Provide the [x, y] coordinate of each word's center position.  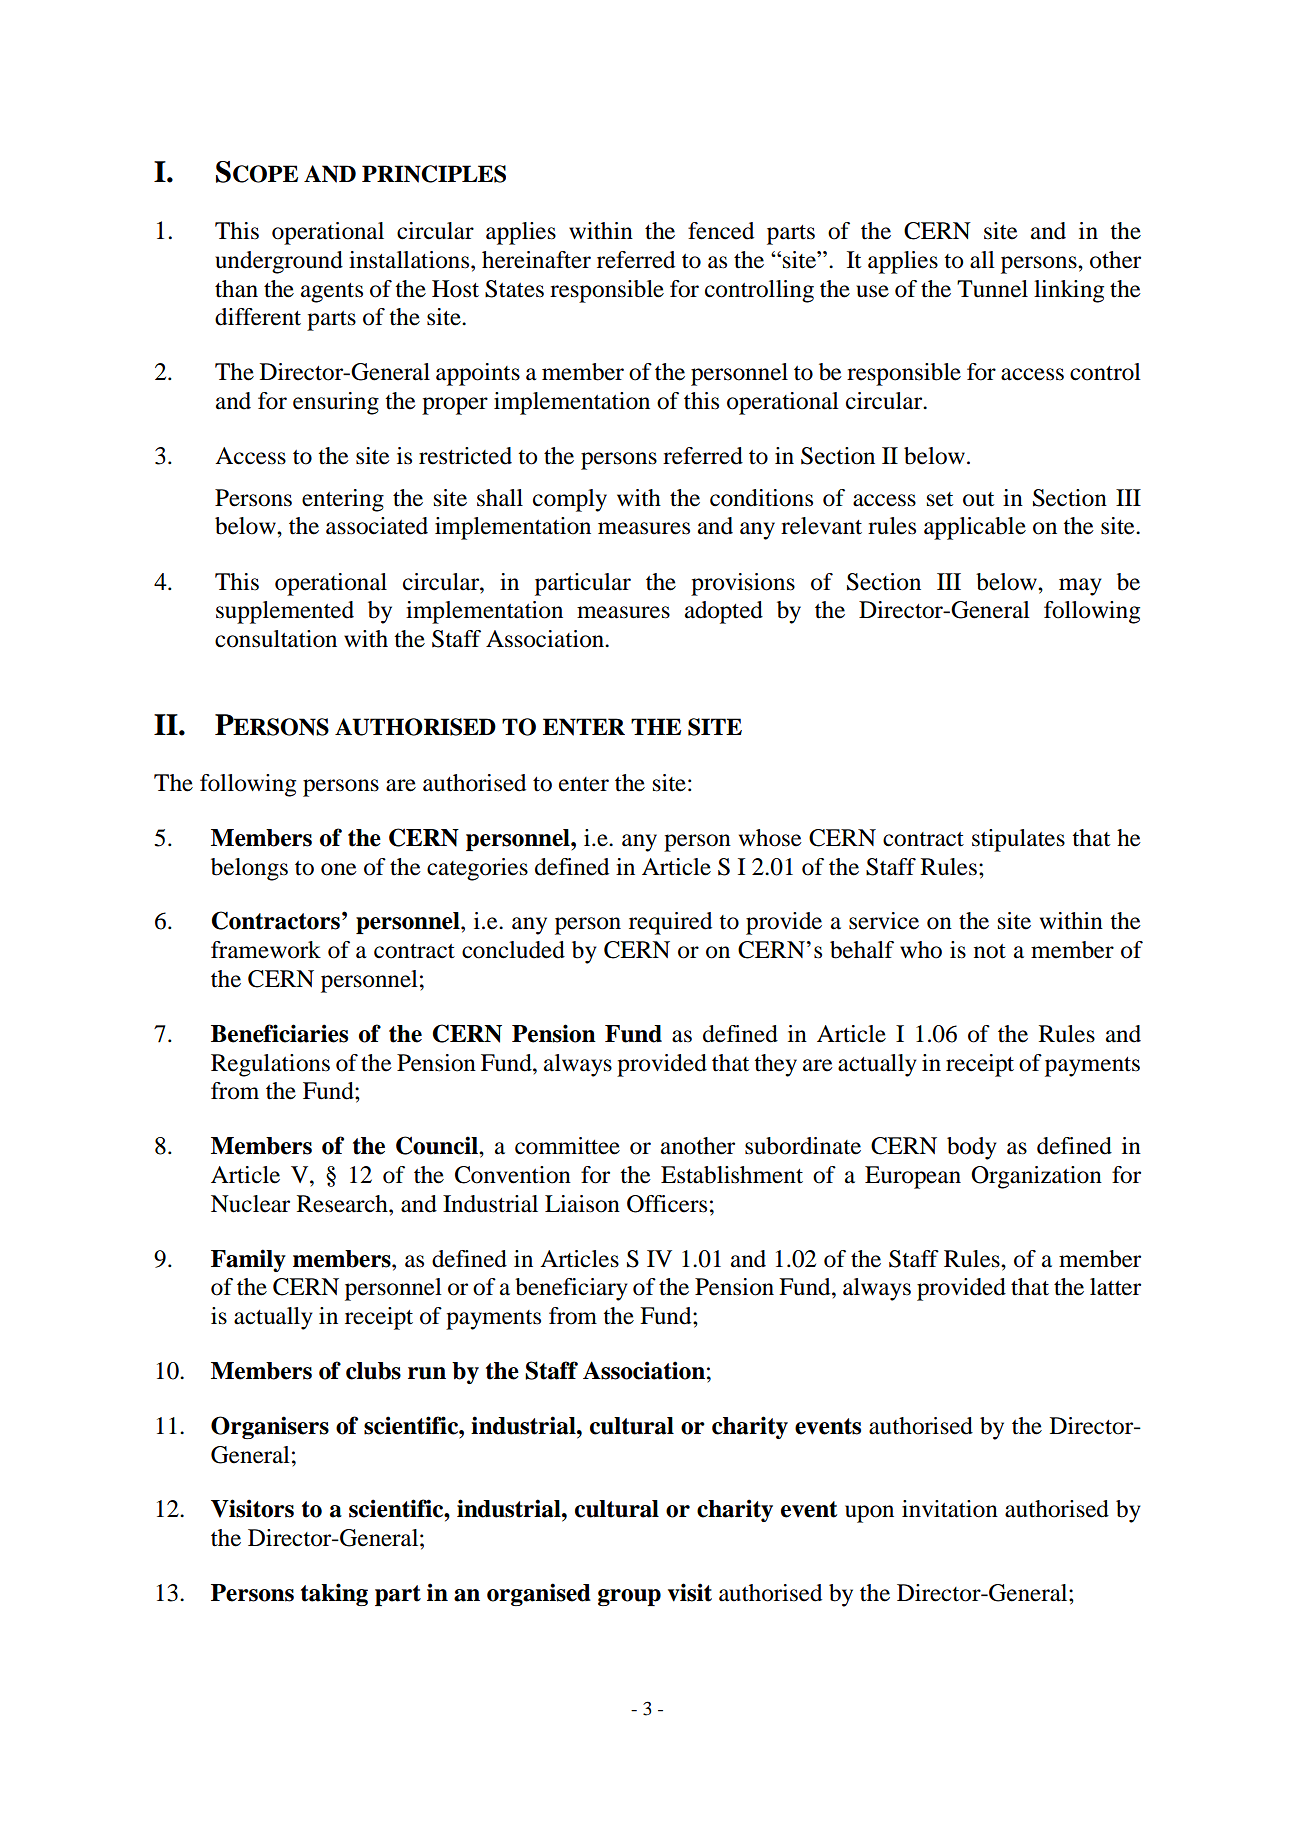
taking [334, 1594]
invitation [950, 1509]
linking [1069, 291]
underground [279, 262]
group [629, 1597]
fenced [721, 231]
